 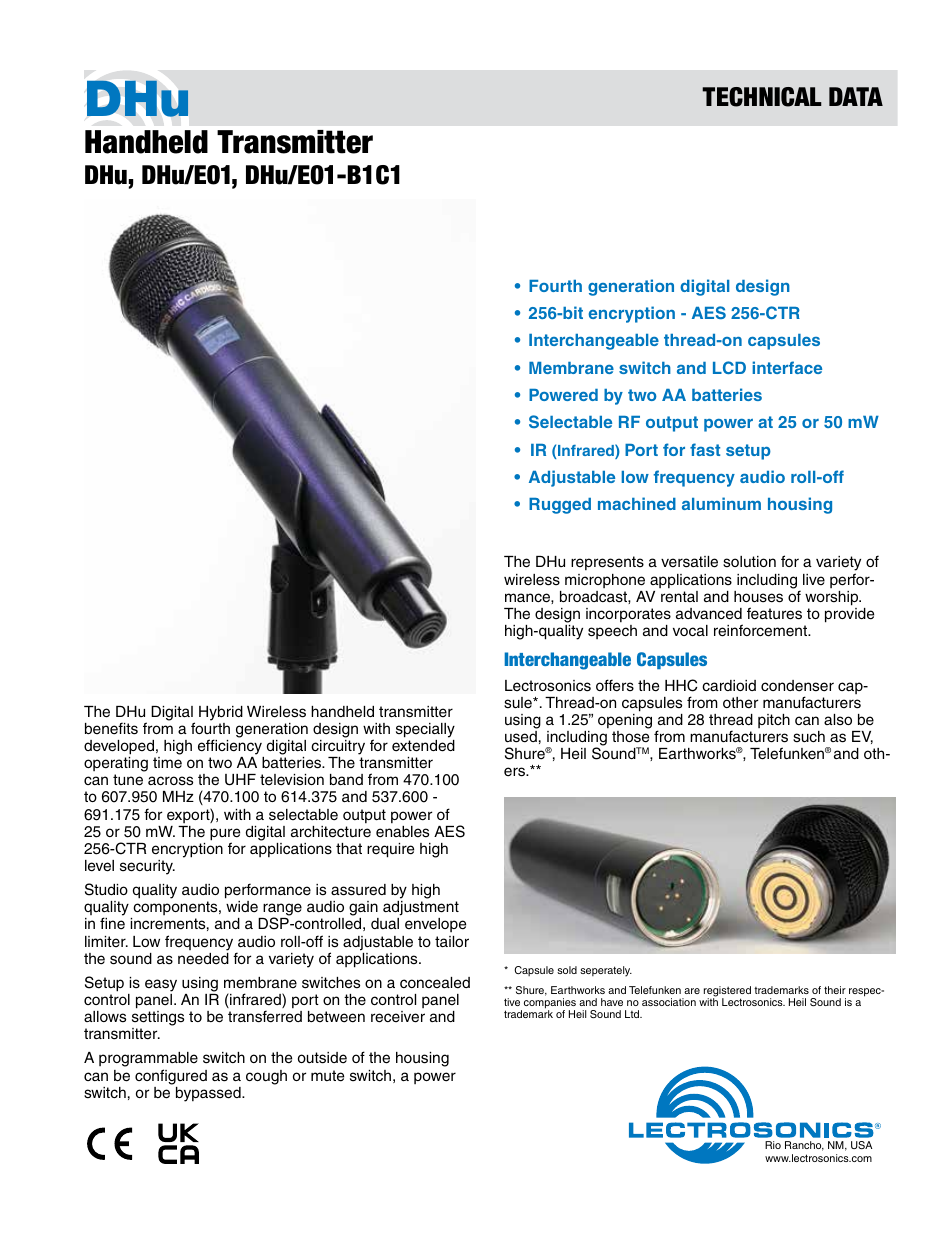 I want to click on bypassed, so click(x=209, y=1094).
